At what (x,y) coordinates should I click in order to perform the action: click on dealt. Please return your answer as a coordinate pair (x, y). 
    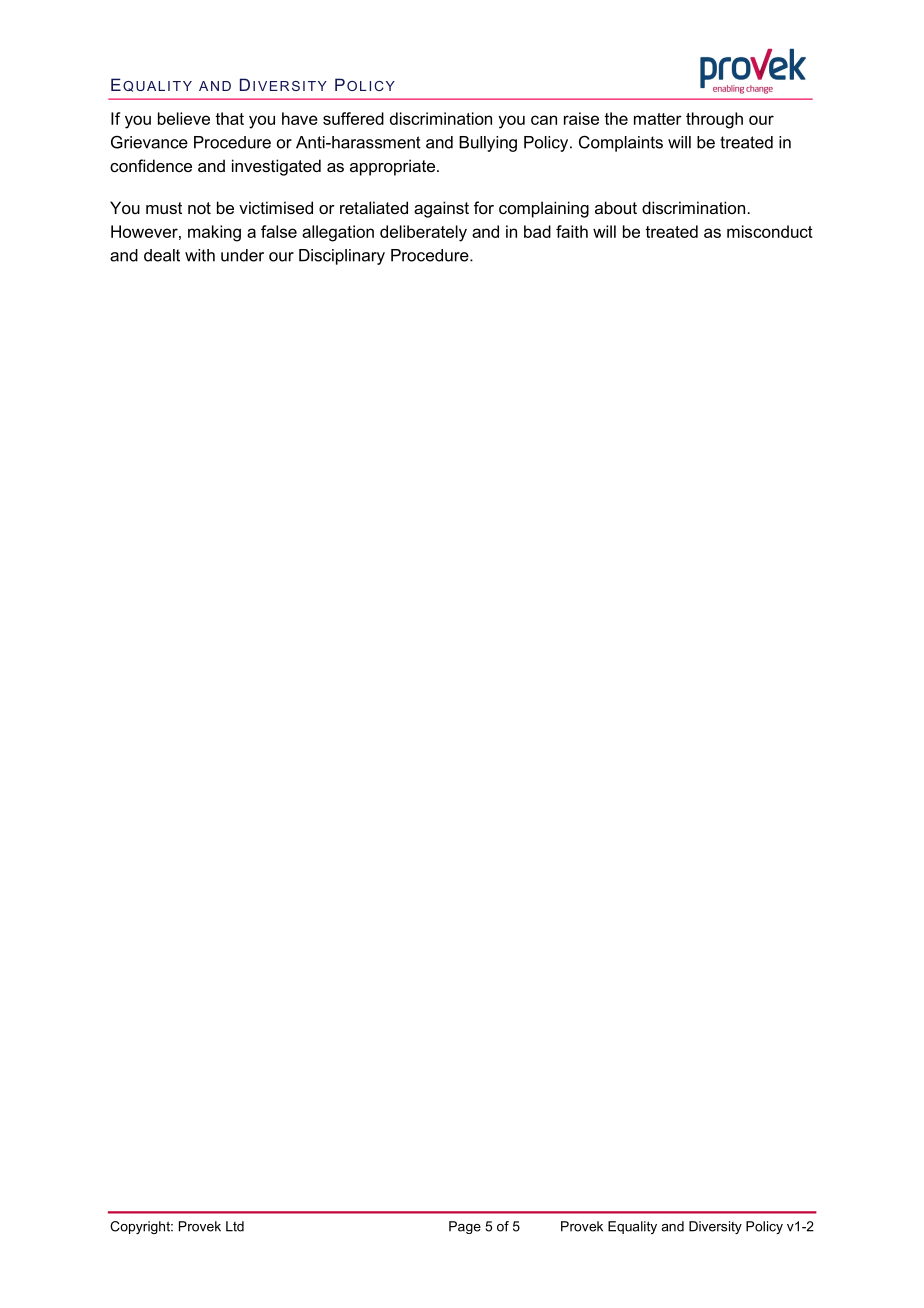
    Looking at the image, I should click on (162, 255).
